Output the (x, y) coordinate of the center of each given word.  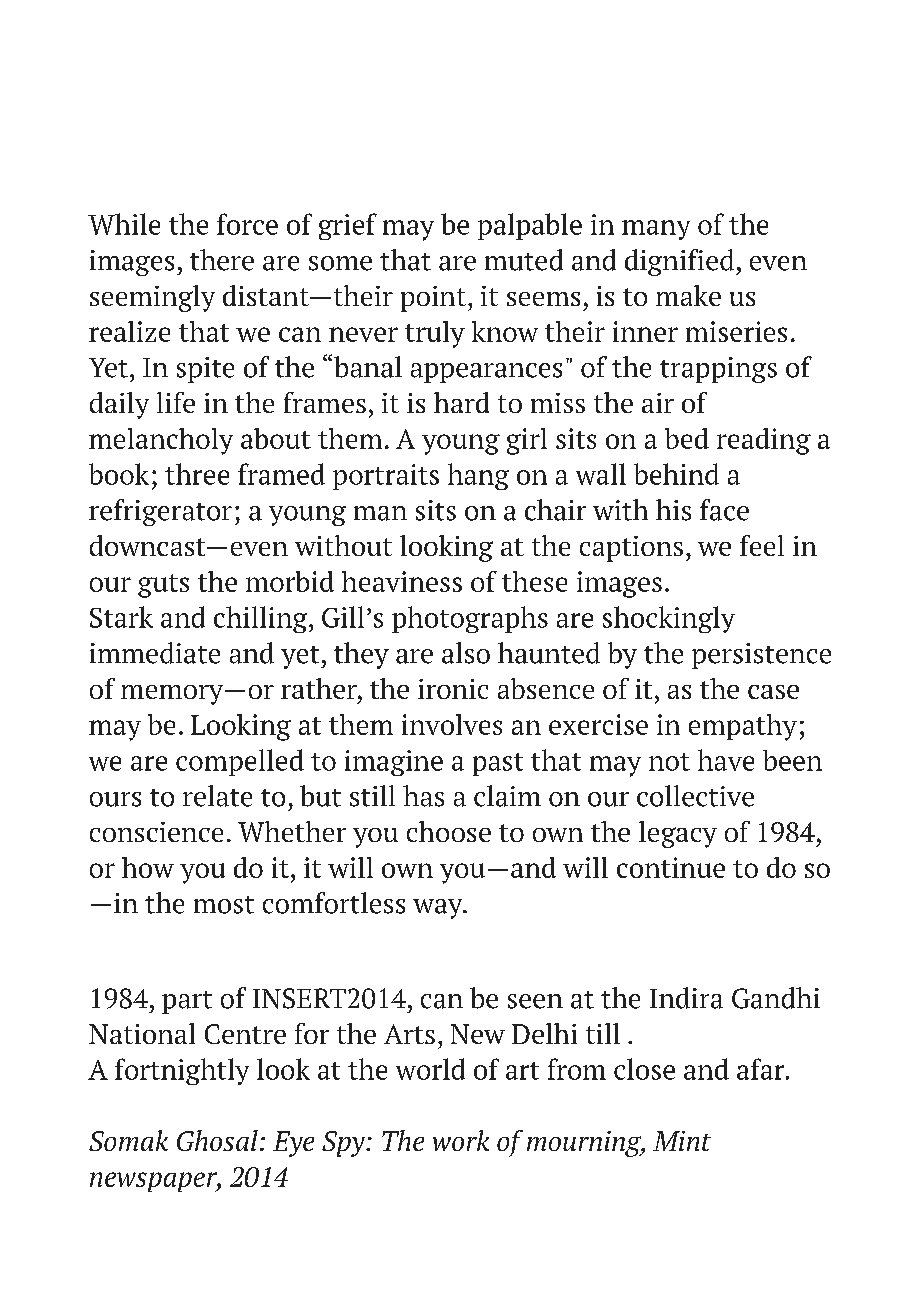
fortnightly (182, 1071)
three (197, 474)
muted (524, 260)
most (224, 905)
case (773, 692)
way (439, 909)
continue (671, 867)
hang (478, 476)
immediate (155, 653)
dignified (681, 262)
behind (676, 474)
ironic (453, 689)
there (222, 260)
